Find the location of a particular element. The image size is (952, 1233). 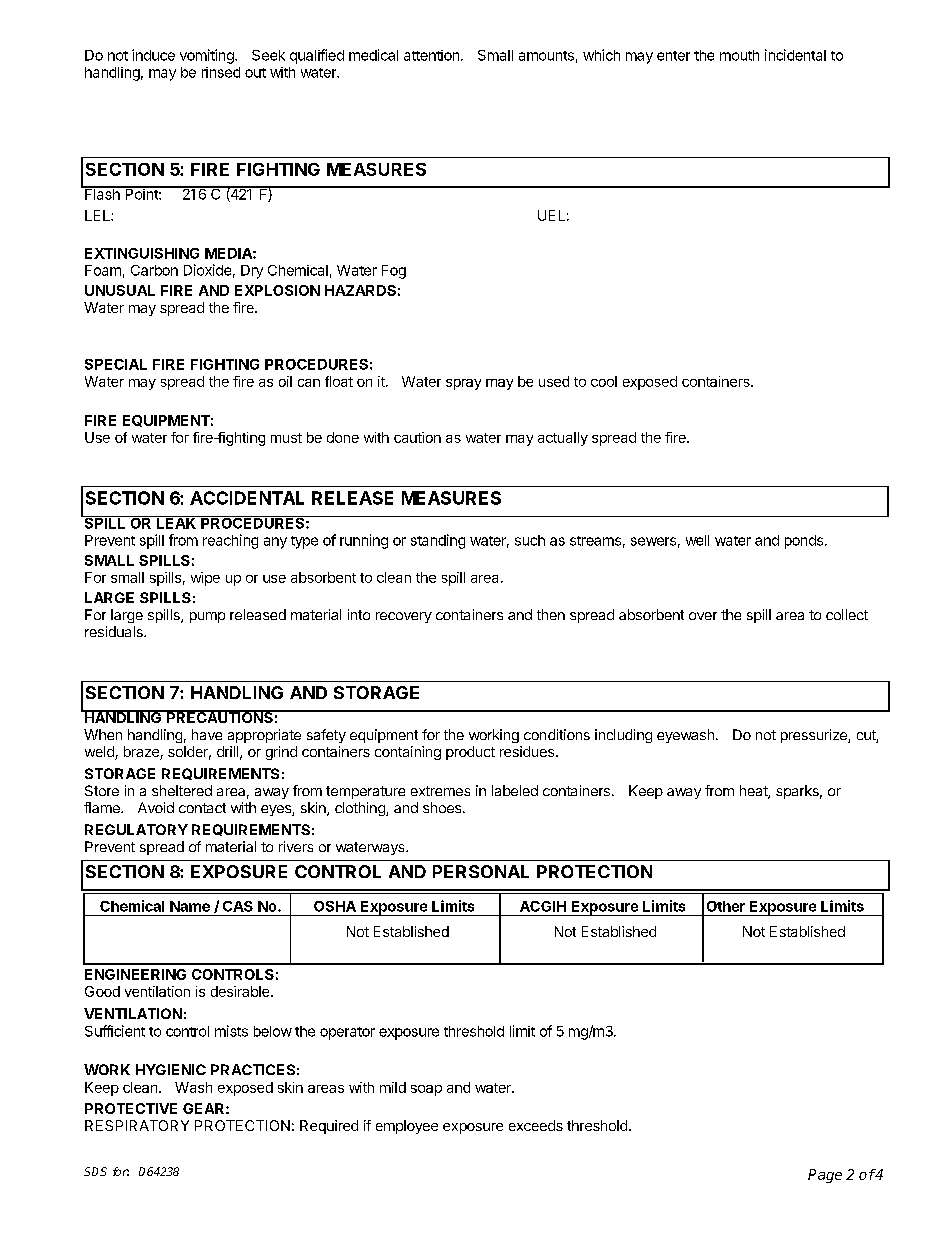

heat is located at coordinates (754, 792).
